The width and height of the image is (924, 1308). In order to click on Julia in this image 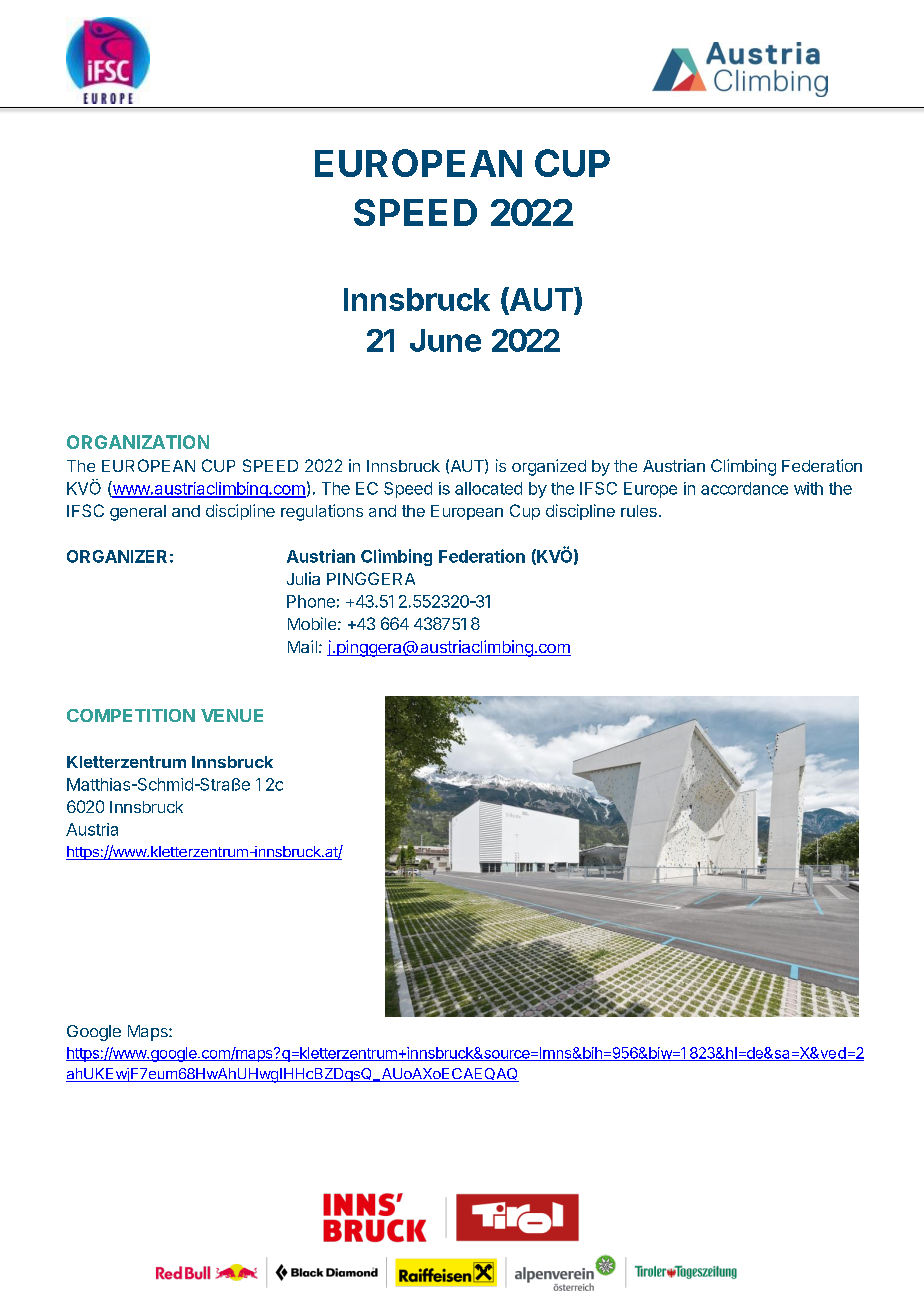, I will do `click(303, 578)`.
